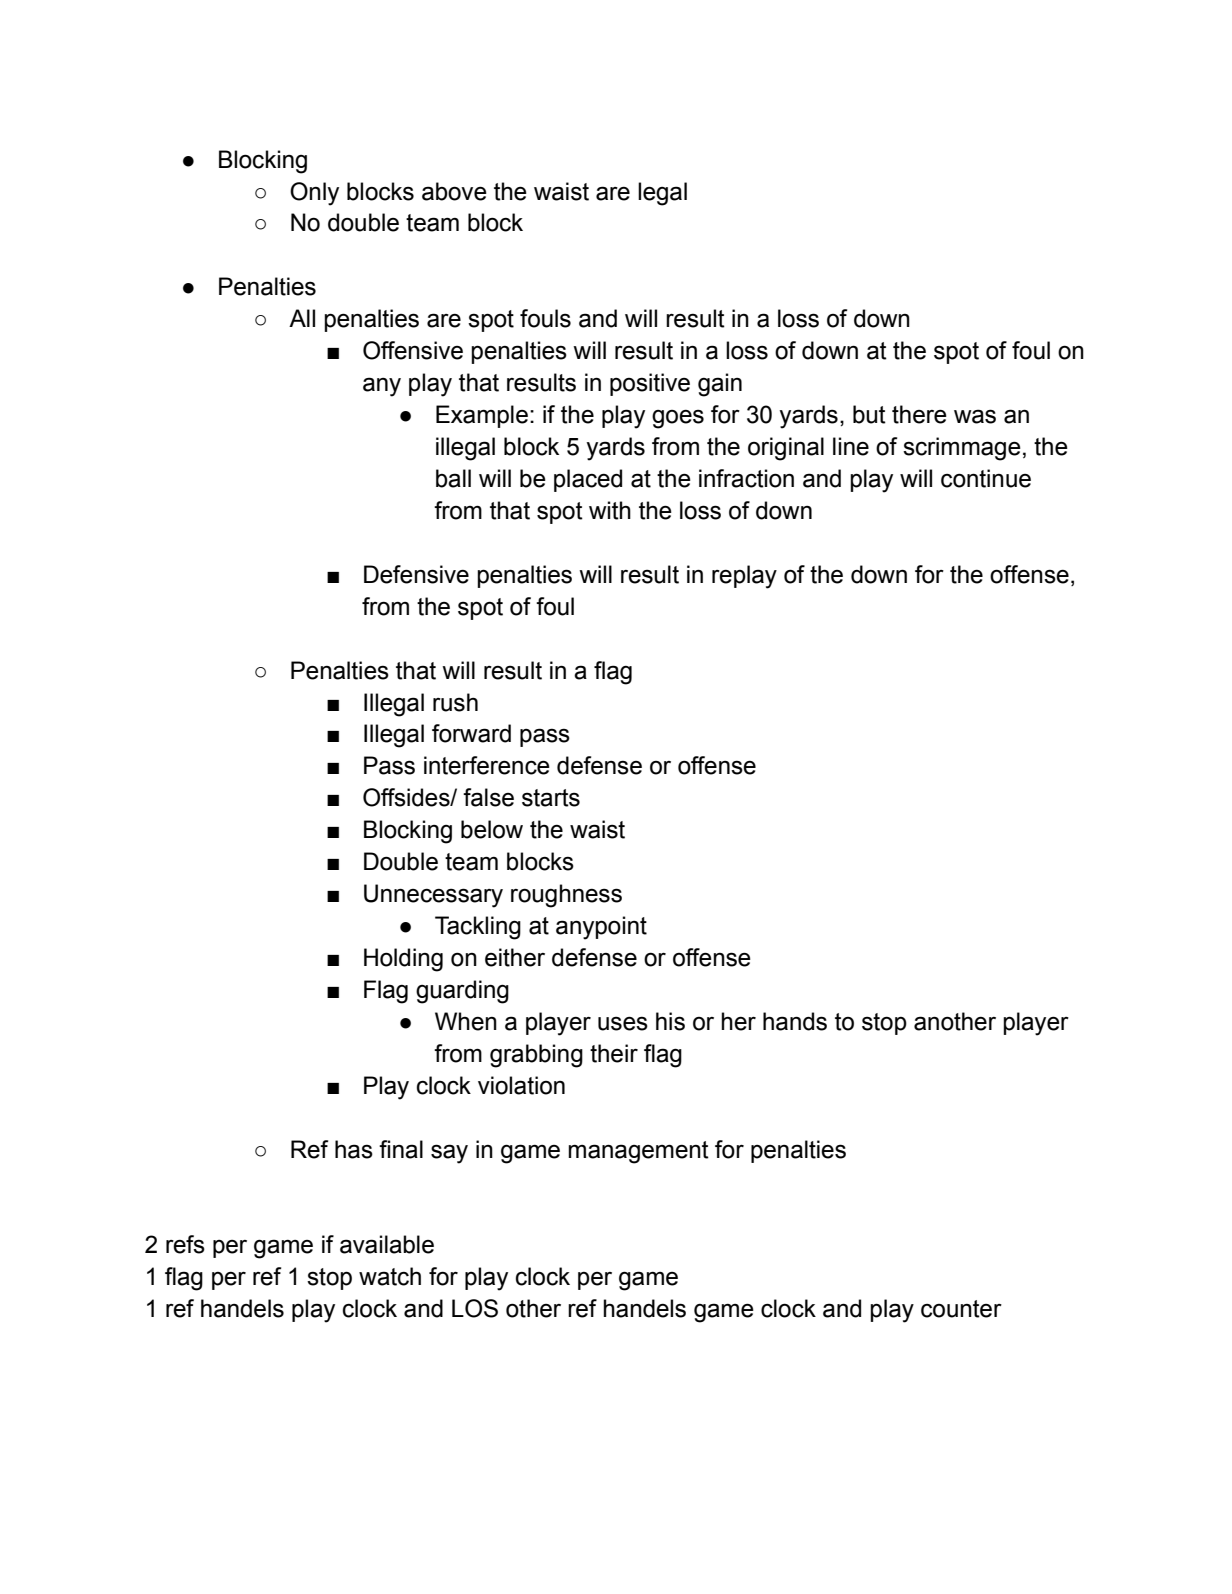 This page has width=1232, height=1594. What do you see at coordinates (416, 574) in the page?
I see `Defensive` at bounding box center [416, 574].
